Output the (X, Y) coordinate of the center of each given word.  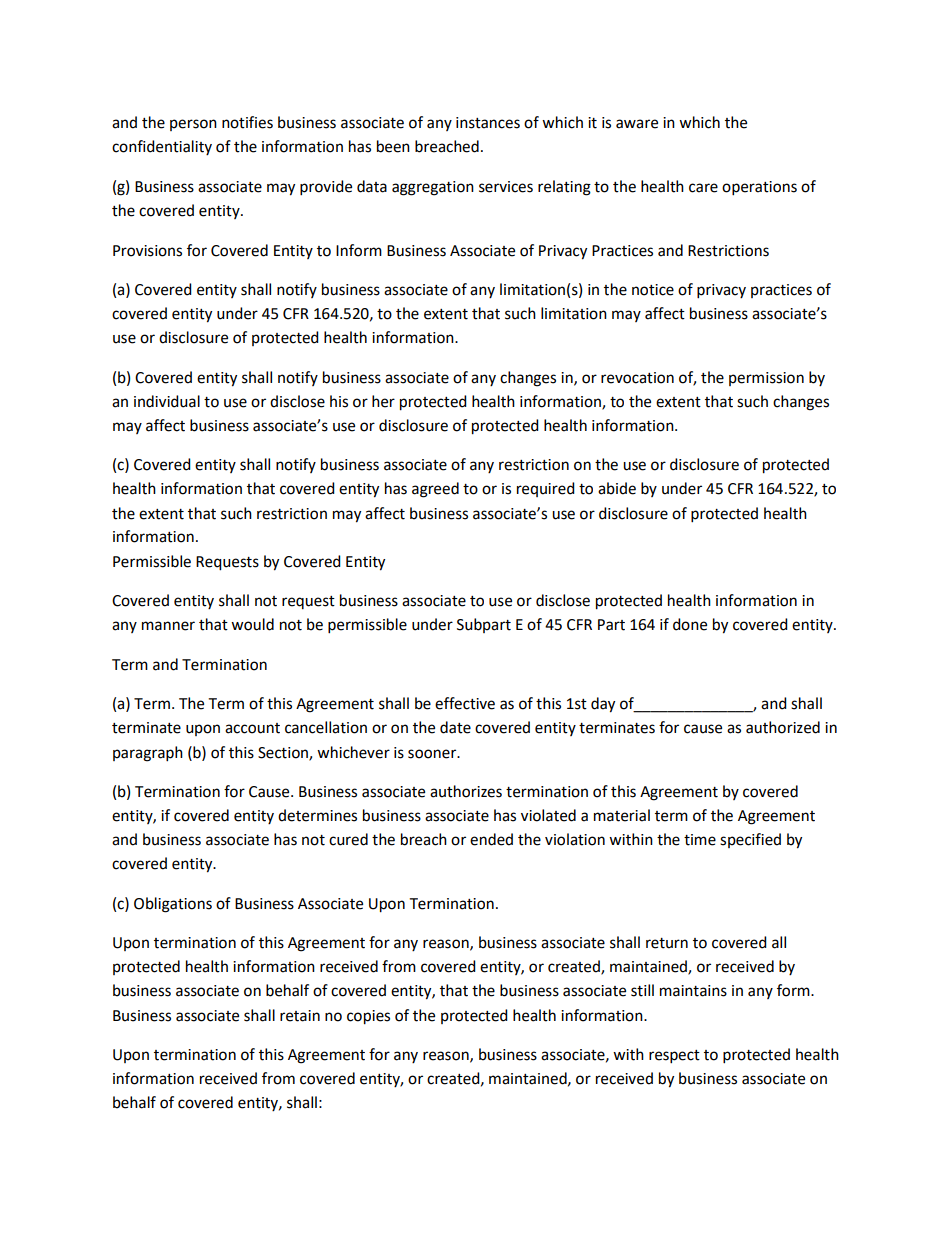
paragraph (148, 754)
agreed (435, 490)
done (690, 624)
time (700, 840)
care (703, 188)
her (383, 401)
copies (368, 1017)
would (252, 624)
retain (300, 1016)
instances (488, 123)
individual (167, 401)
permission (766, 379)
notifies (247, 122)
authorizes (466, 791)
